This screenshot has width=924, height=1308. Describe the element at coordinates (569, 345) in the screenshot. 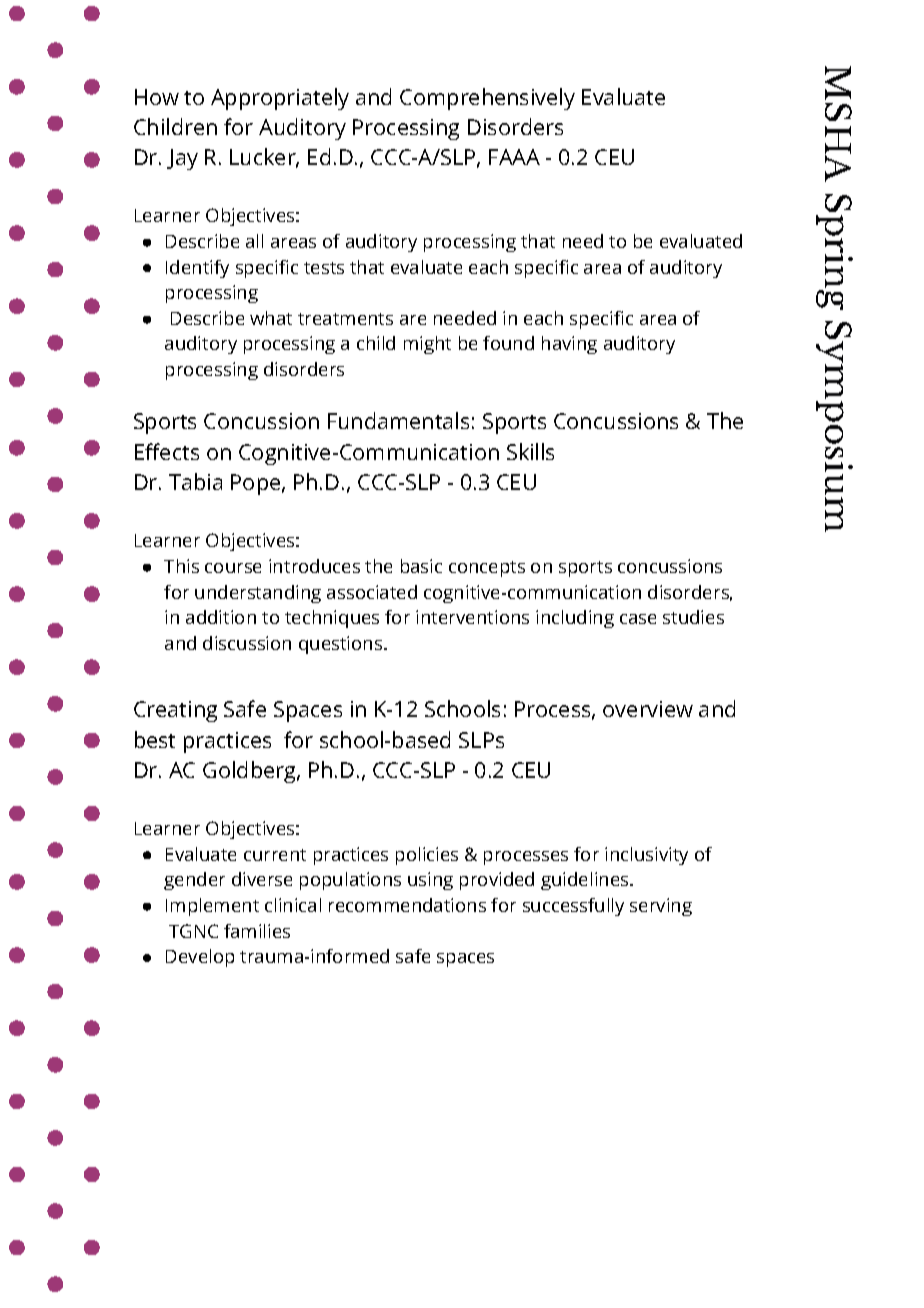

I see `having` at that location.
